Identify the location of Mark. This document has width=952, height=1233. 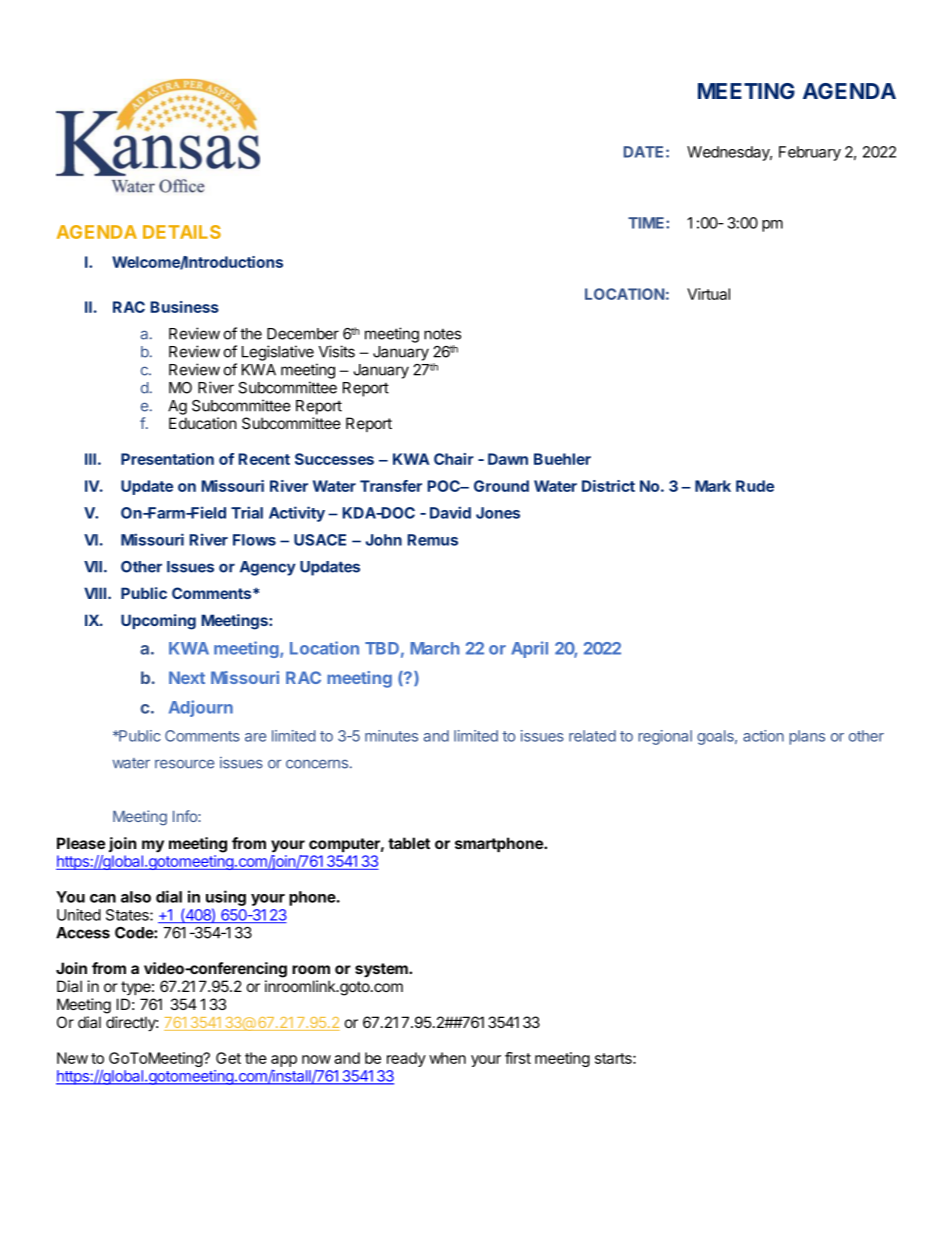
(713, 486).
